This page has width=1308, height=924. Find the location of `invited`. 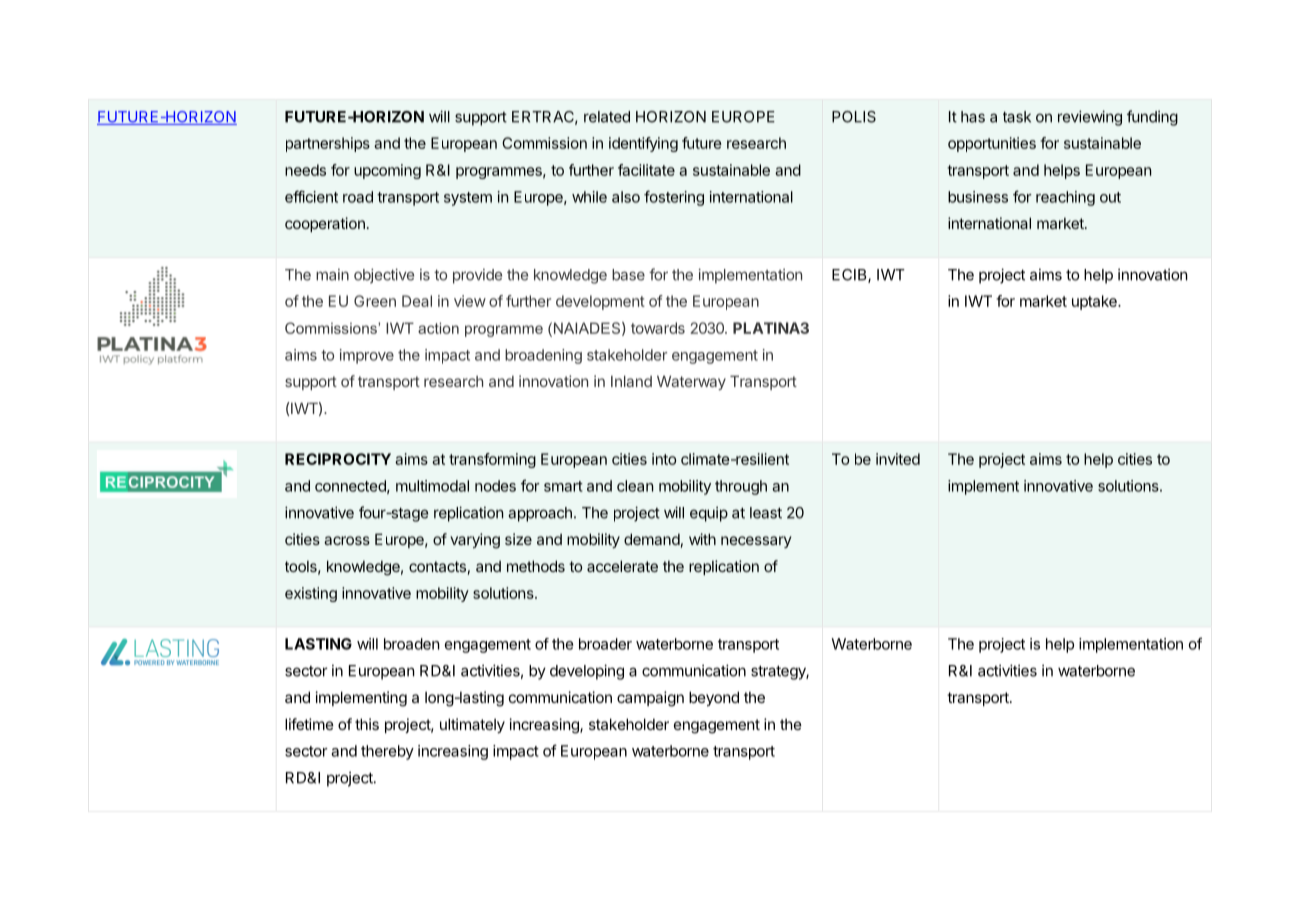

invited is located at coordinates (898, 459).
